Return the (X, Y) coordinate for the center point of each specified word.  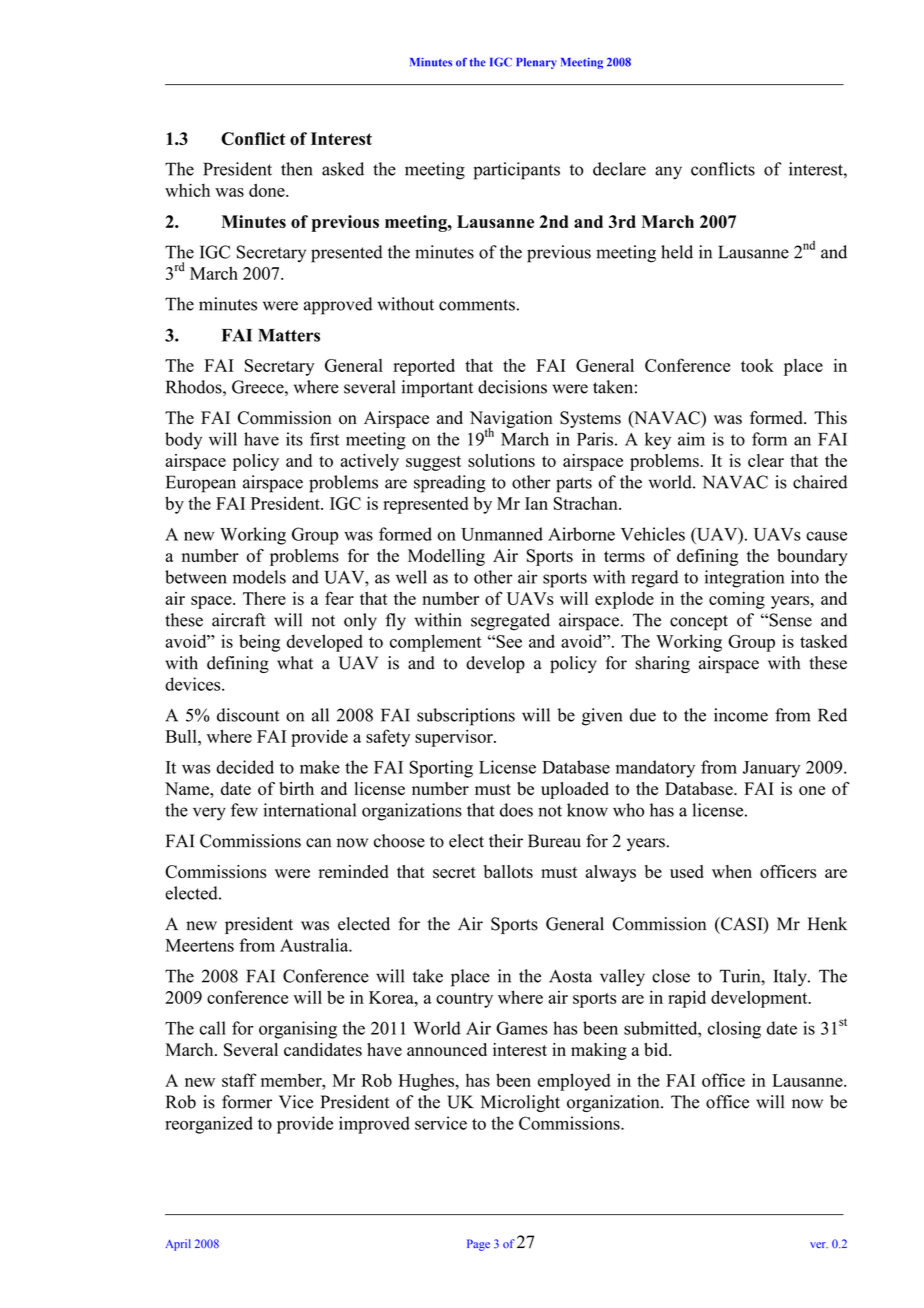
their (506, 841)
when (732, 871)
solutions (501, 460)
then (296, 169)
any (668, 173)
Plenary (536, 63)
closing (734, 1030)
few (244, 810)
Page (478, 1245)
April (178, 1245)
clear (766, 460)
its (294, 439)
